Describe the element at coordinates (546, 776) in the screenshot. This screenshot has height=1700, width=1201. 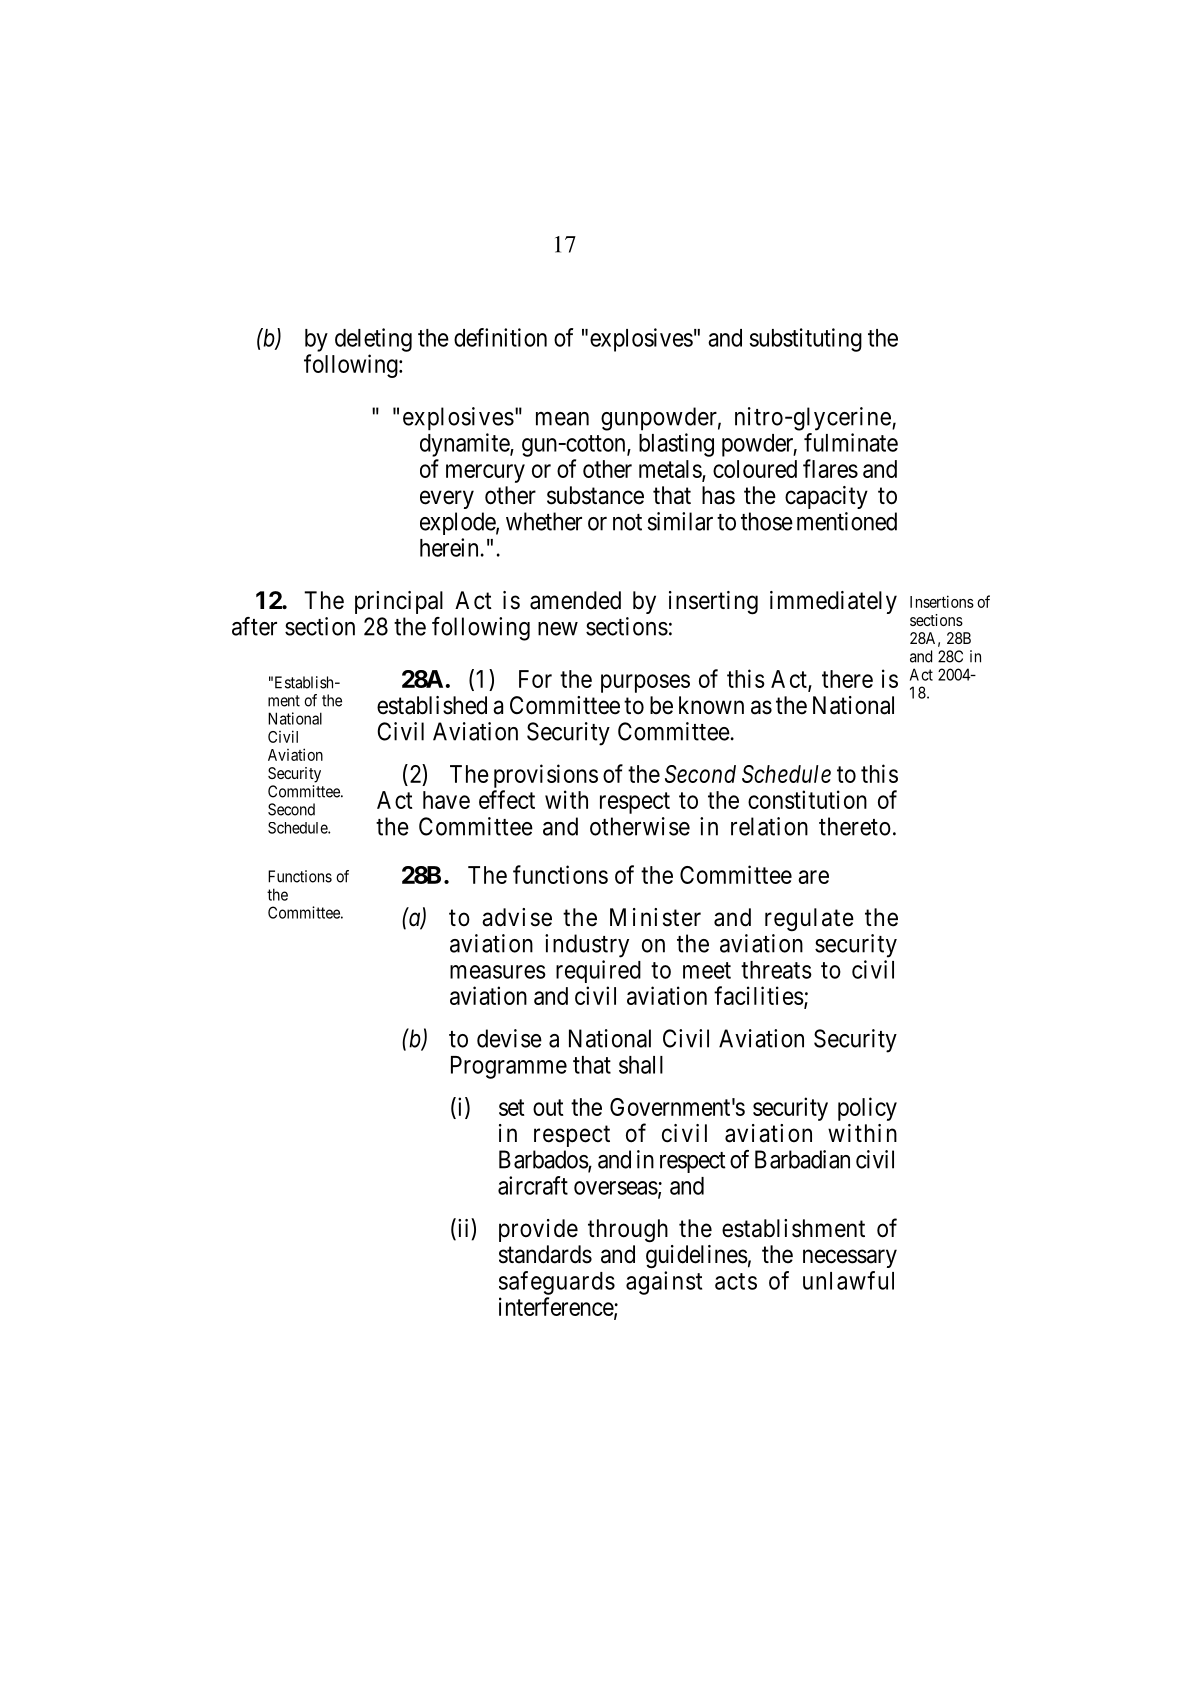
I see `provisions` at that location.
